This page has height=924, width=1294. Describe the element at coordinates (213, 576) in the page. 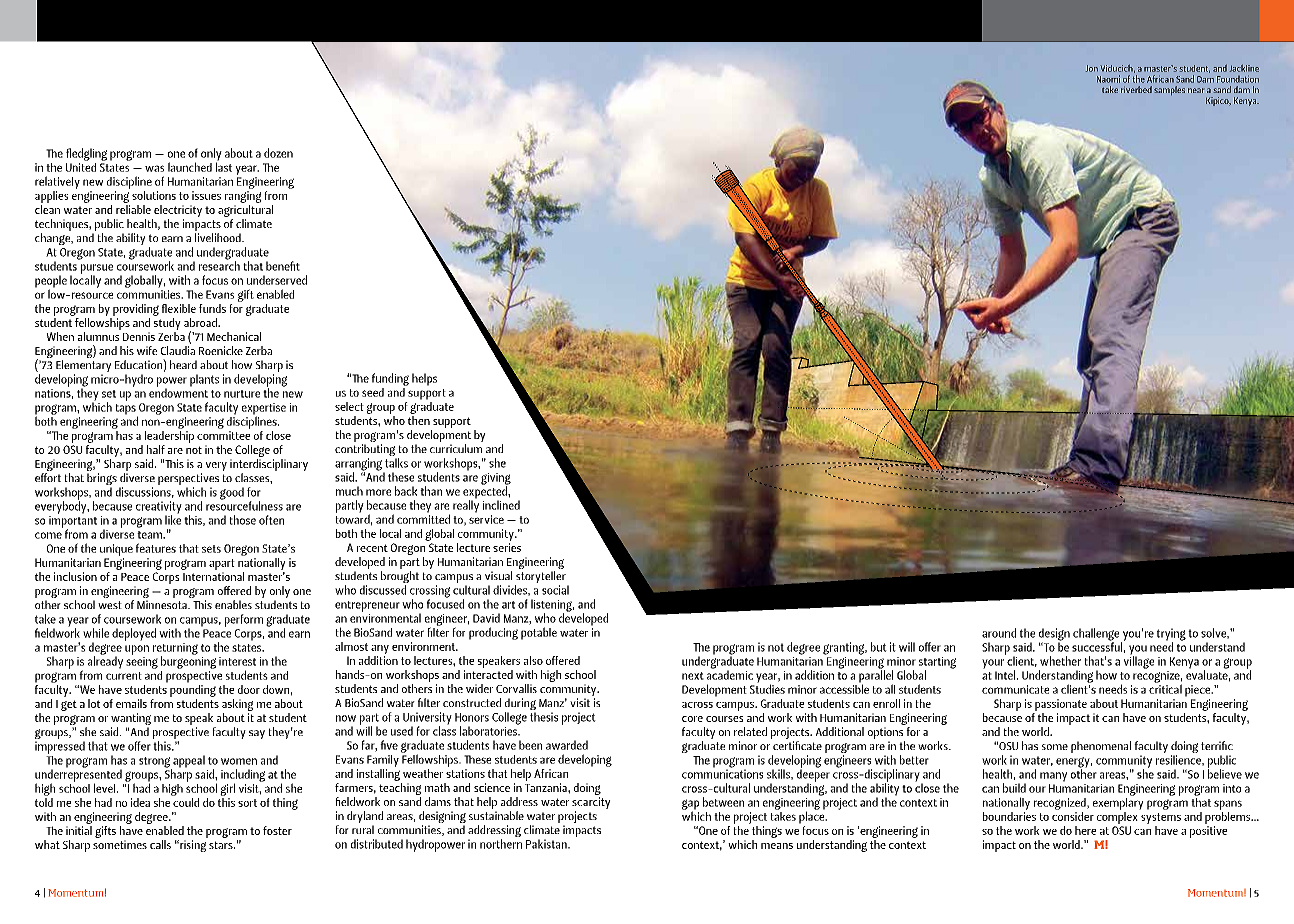

I see `International` at that location.
